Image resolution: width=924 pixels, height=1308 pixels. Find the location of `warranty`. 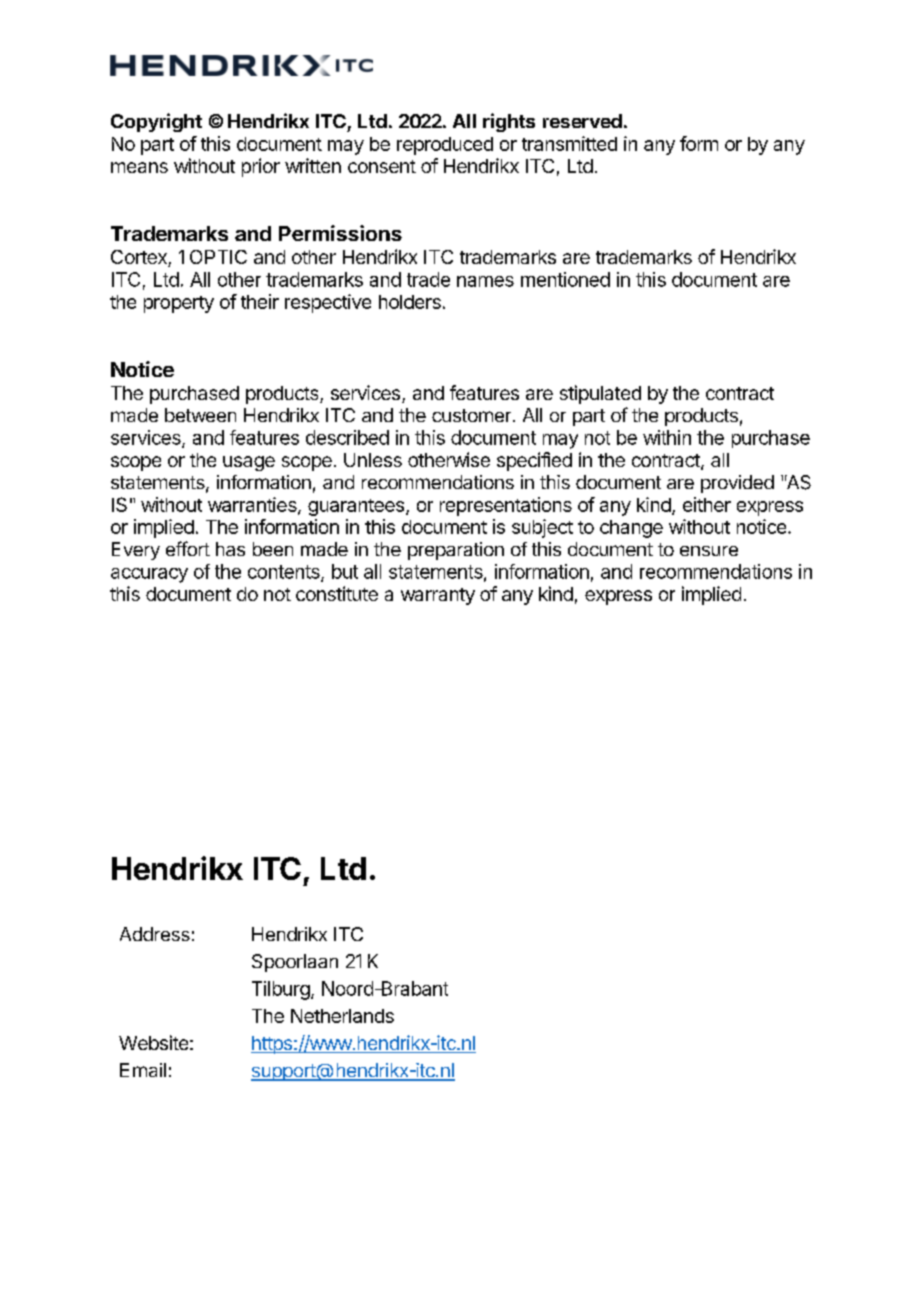

warranty is located at coordinates (438, 596).
